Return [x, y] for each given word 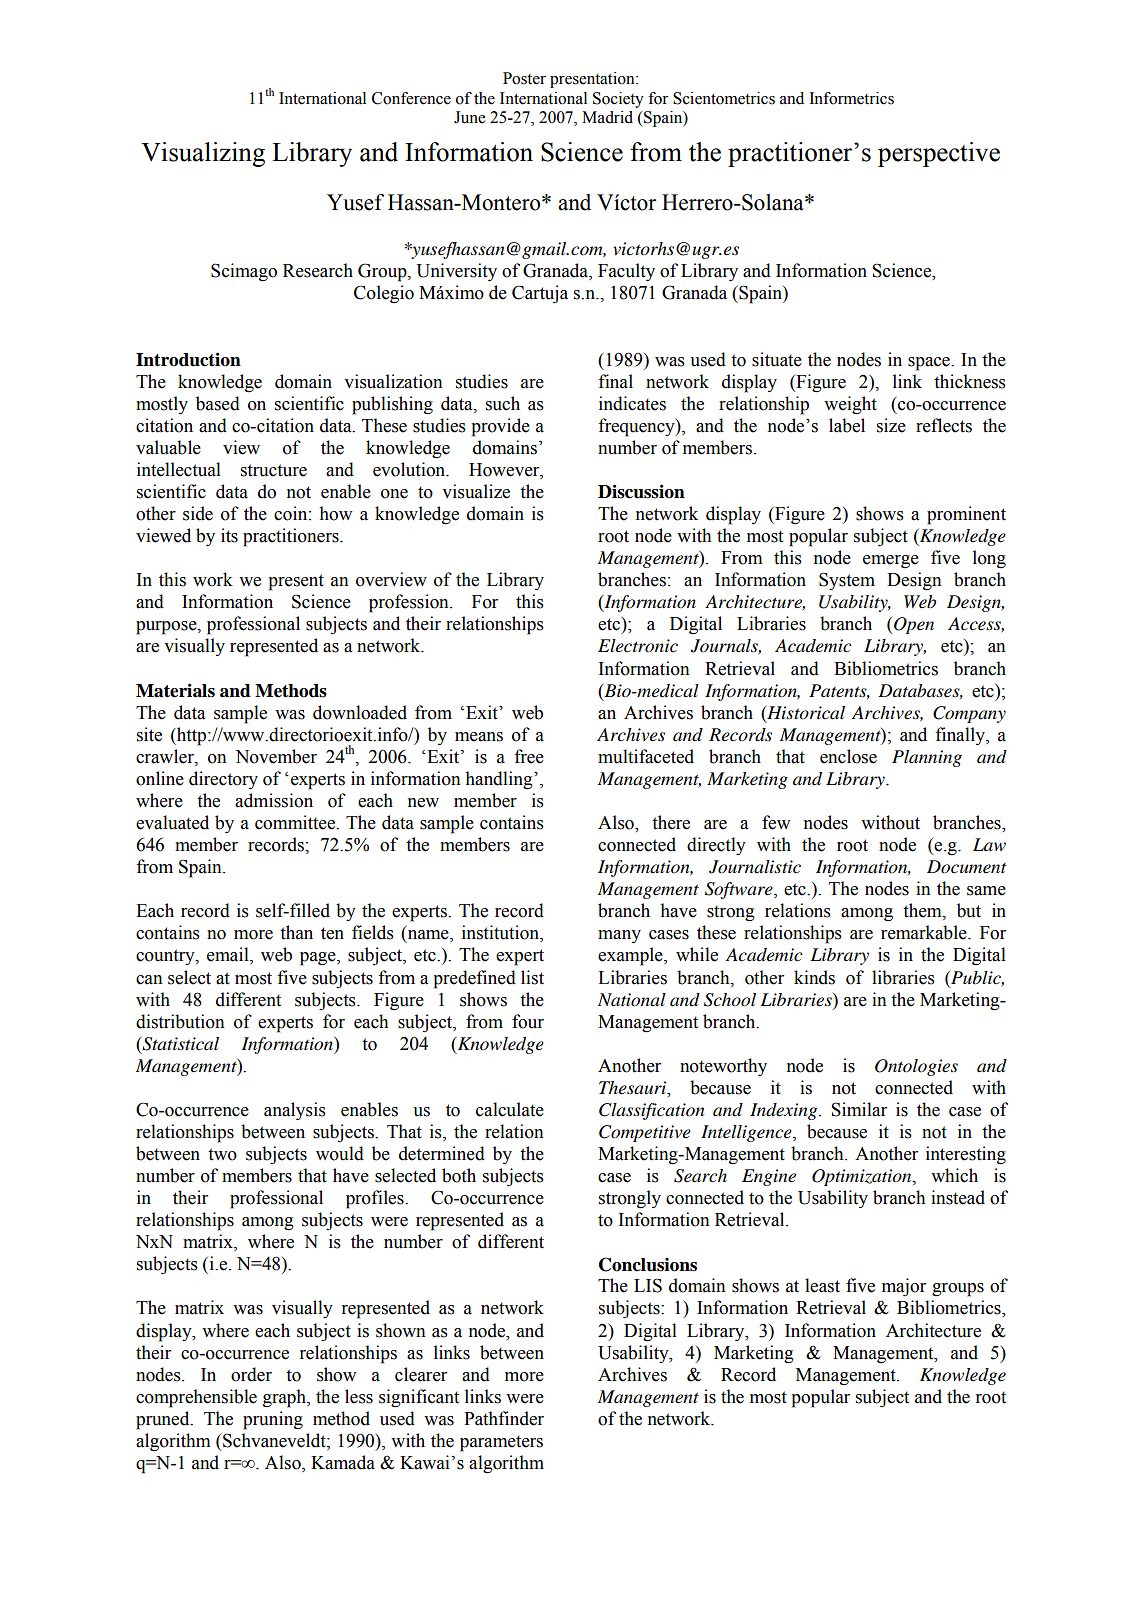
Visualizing [203, 154]
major [904, 1287]
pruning [273, 1420]
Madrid [607, 117]
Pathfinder [504, 1418]
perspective [939, 154]
